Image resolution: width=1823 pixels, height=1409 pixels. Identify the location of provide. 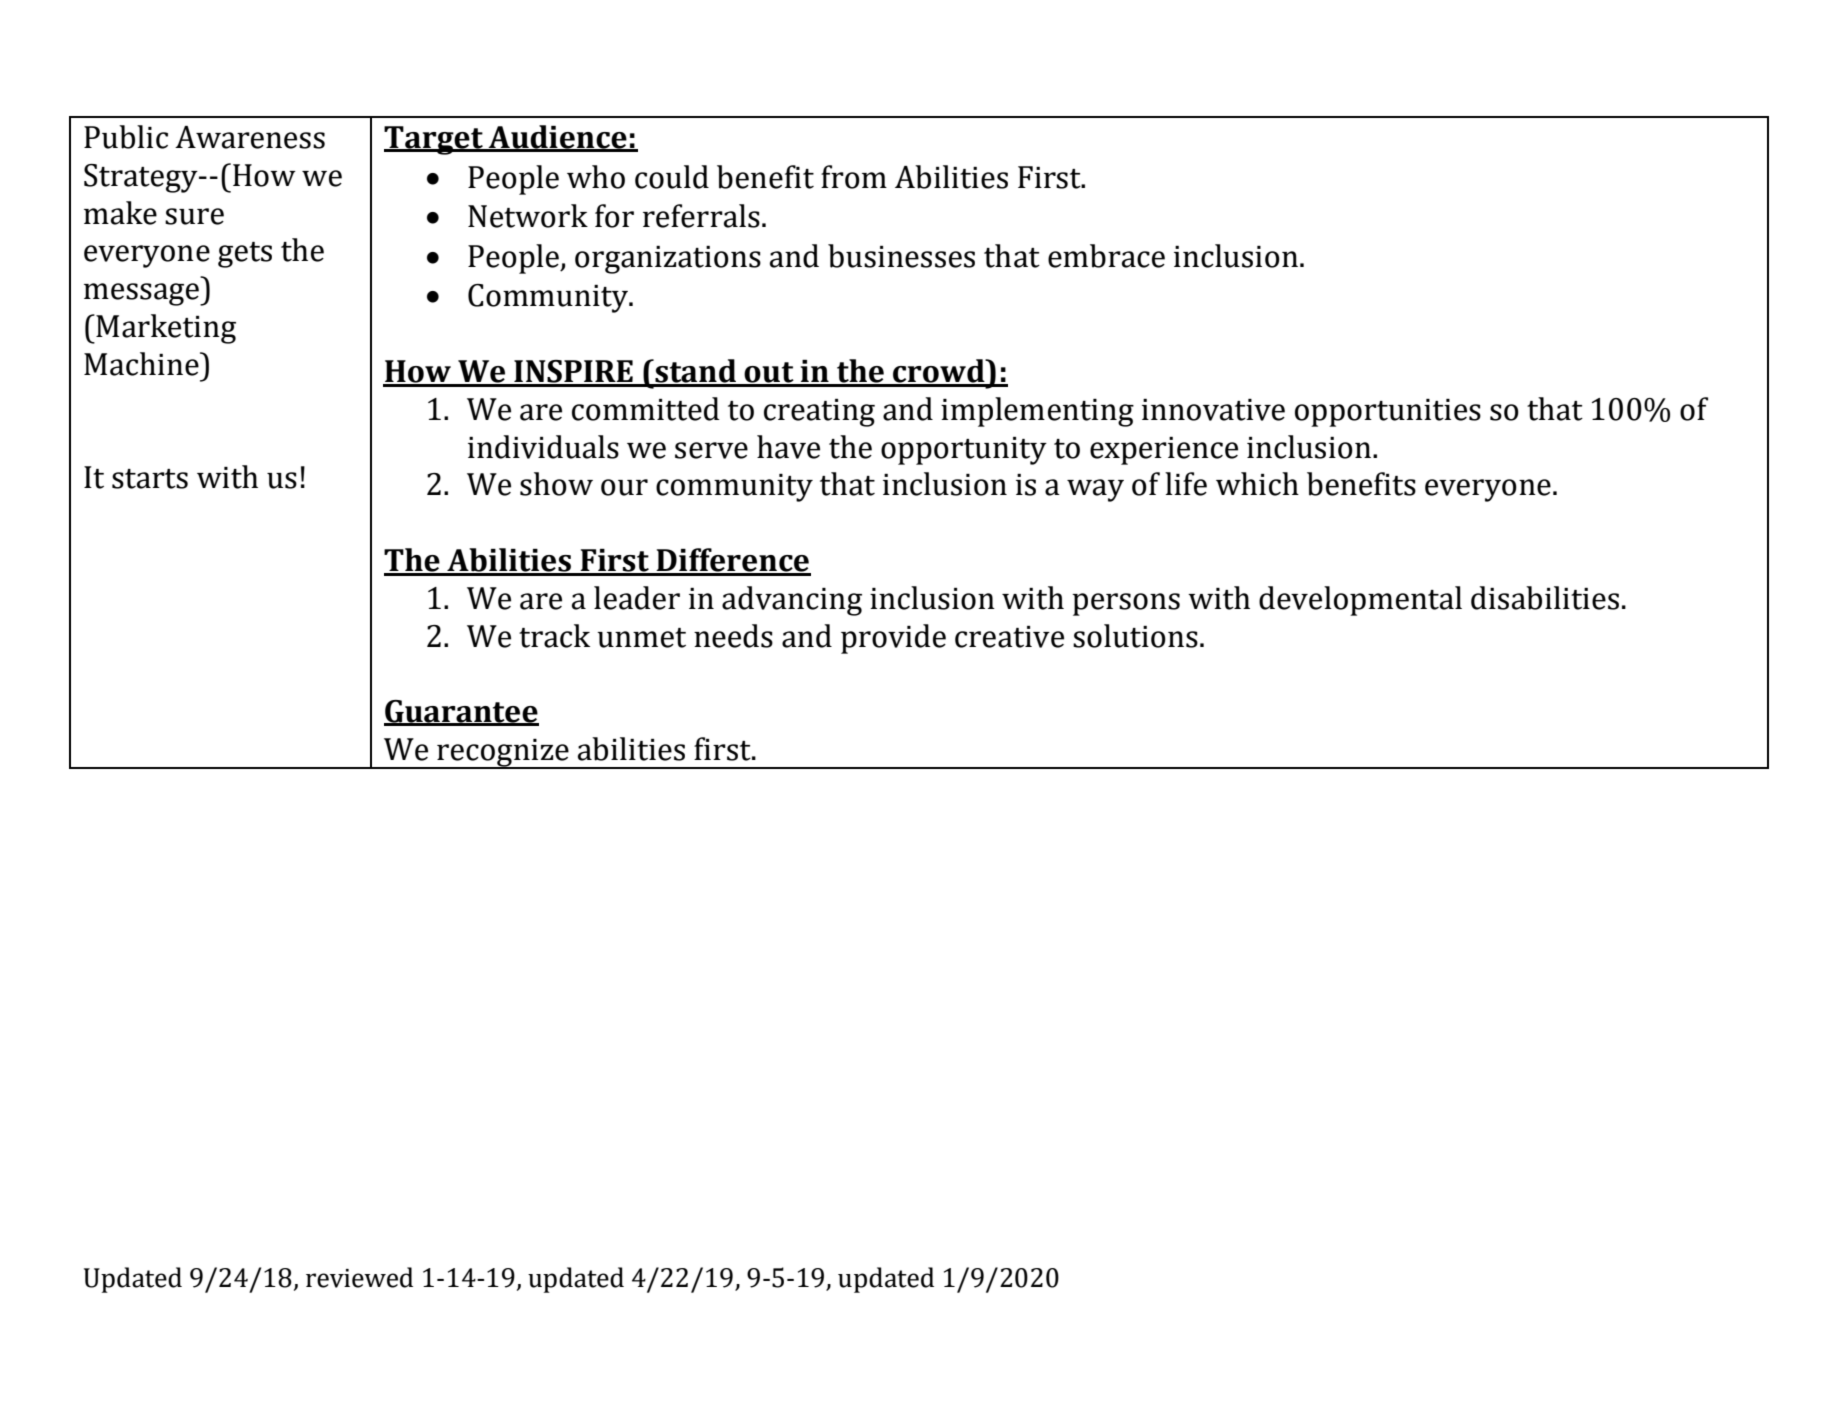
(893, 639).
